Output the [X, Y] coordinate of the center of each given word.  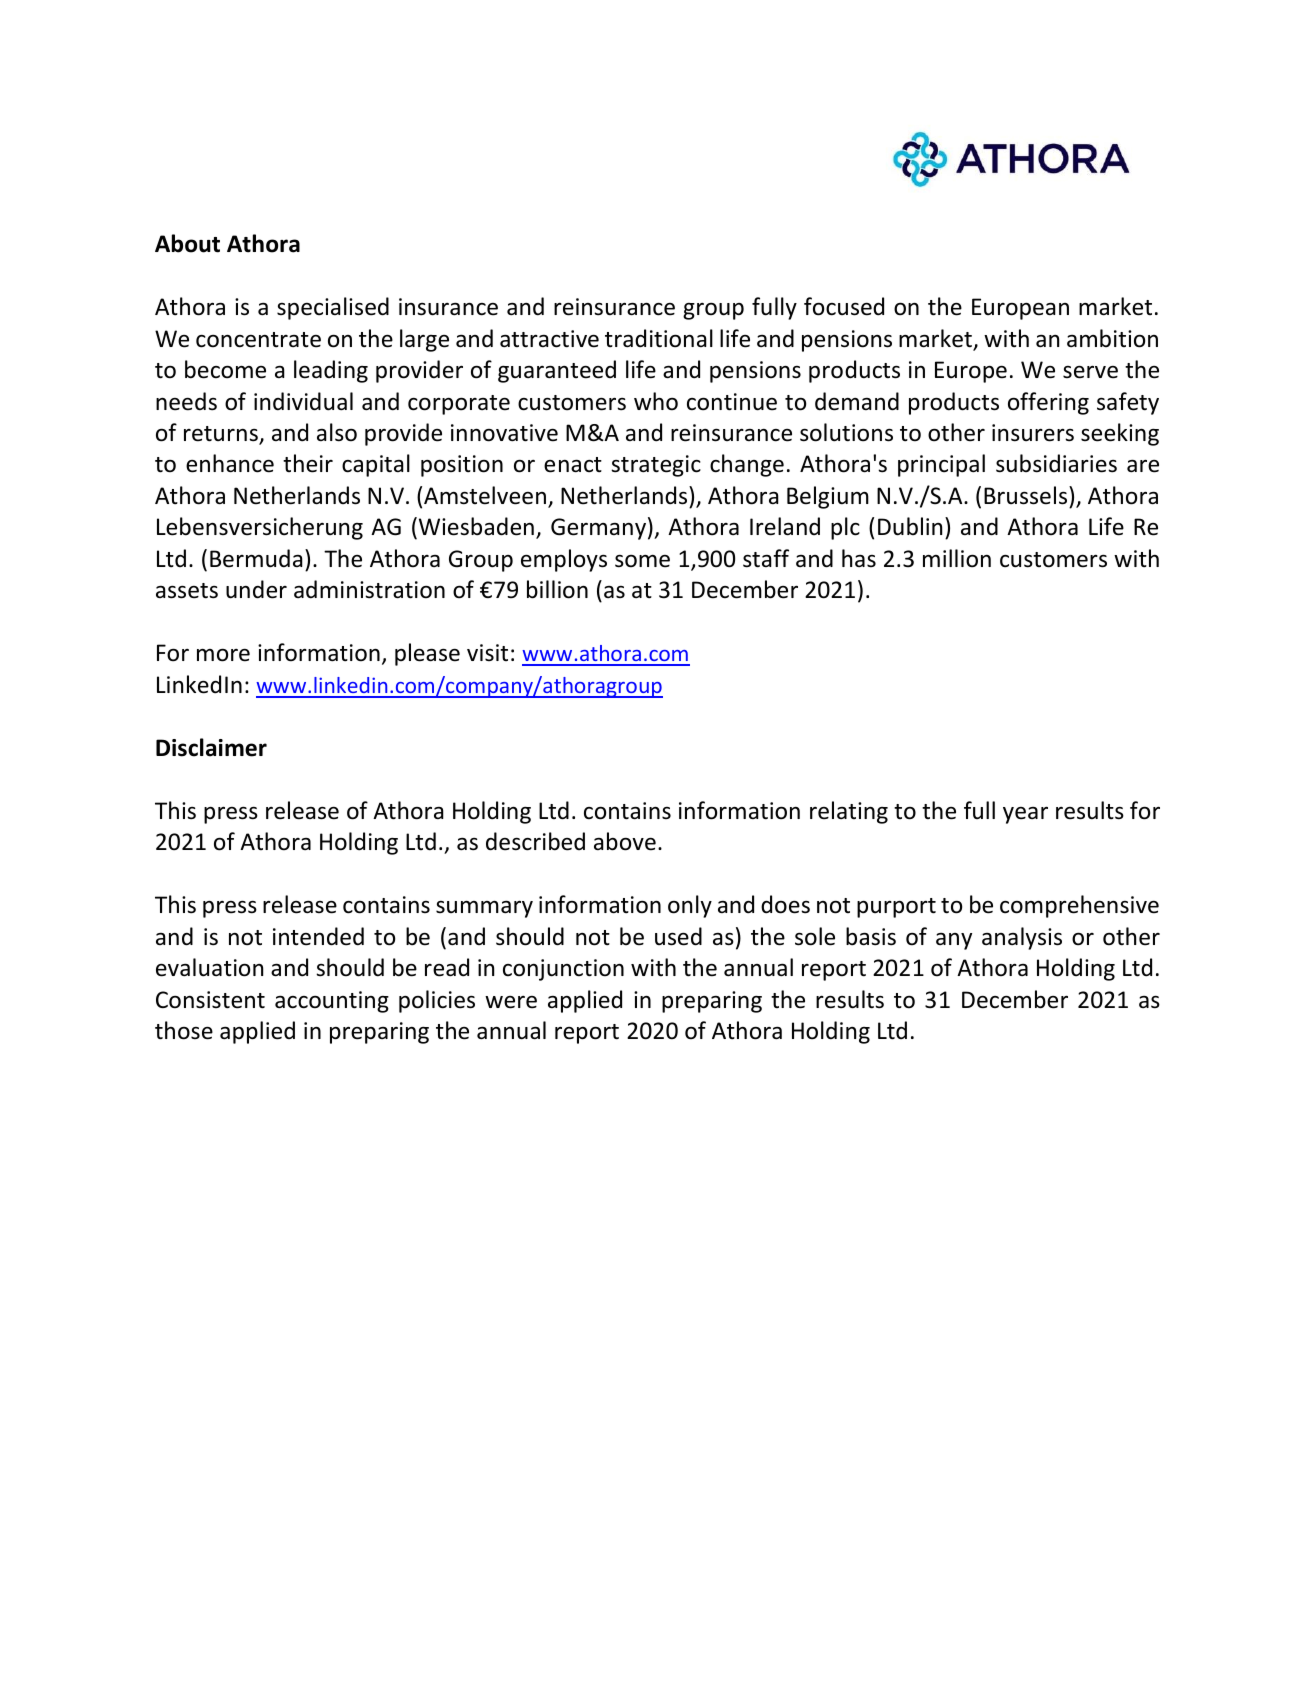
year [1025, 815]
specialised [333, 308]
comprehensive [1079, 906]
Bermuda [256, 558]
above [625, 841]
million [957, 558]
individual [303, 401]
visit [487, 652]
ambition [1112, 338]
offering [1048, 403]
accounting [332, 1002]
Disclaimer [211, 747]
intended [318, 936]
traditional [659, 338]
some [642, 561]
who [656, 401]
